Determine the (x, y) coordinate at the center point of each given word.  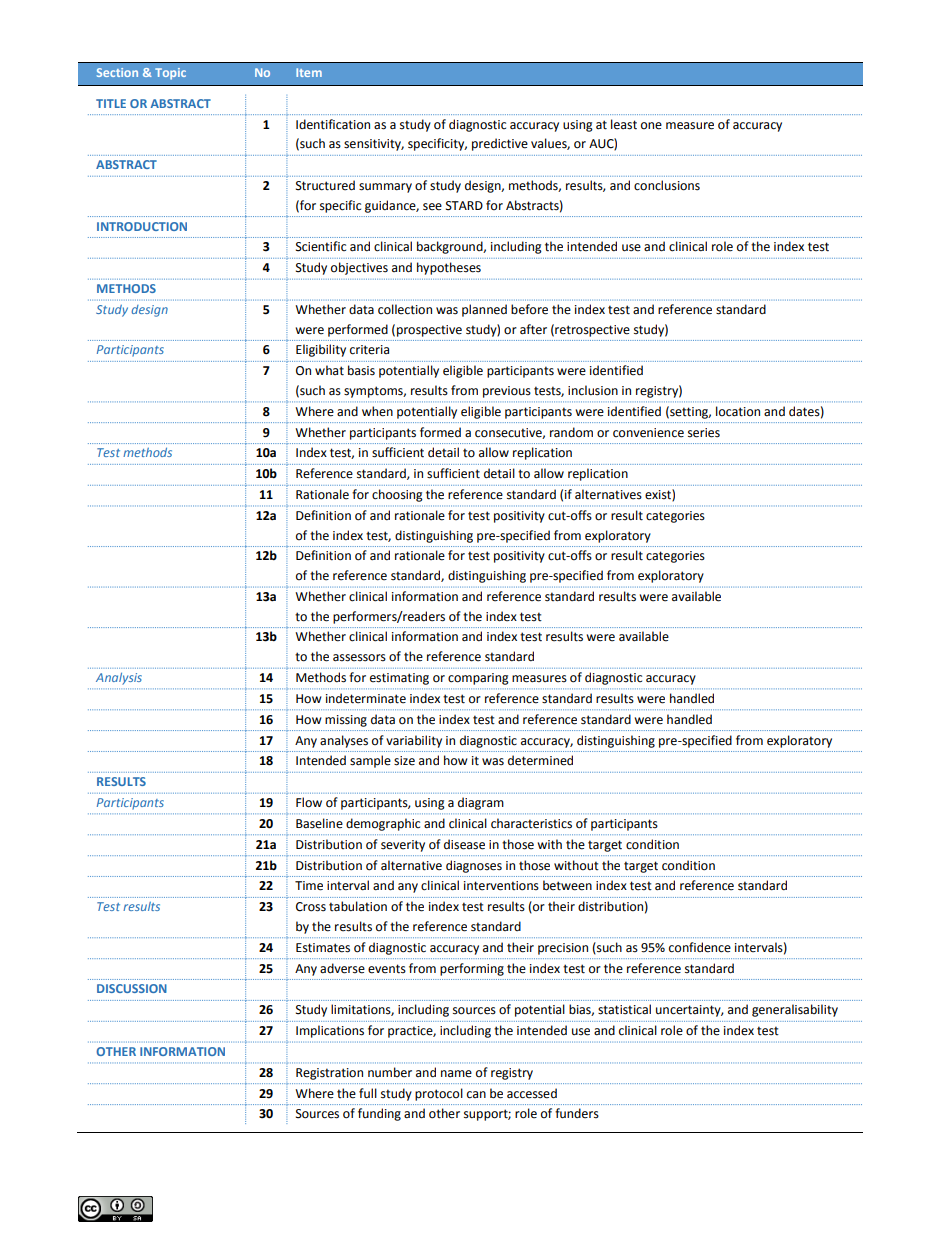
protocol (439, 1094)
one (651, 126)
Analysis (119, 679)
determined (540, 760)
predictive (500, 144)
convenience (648, 433)
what (329, 370)
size (404, 761)
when (377, 411)
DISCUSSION (132, 988)
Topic (170, 74)
